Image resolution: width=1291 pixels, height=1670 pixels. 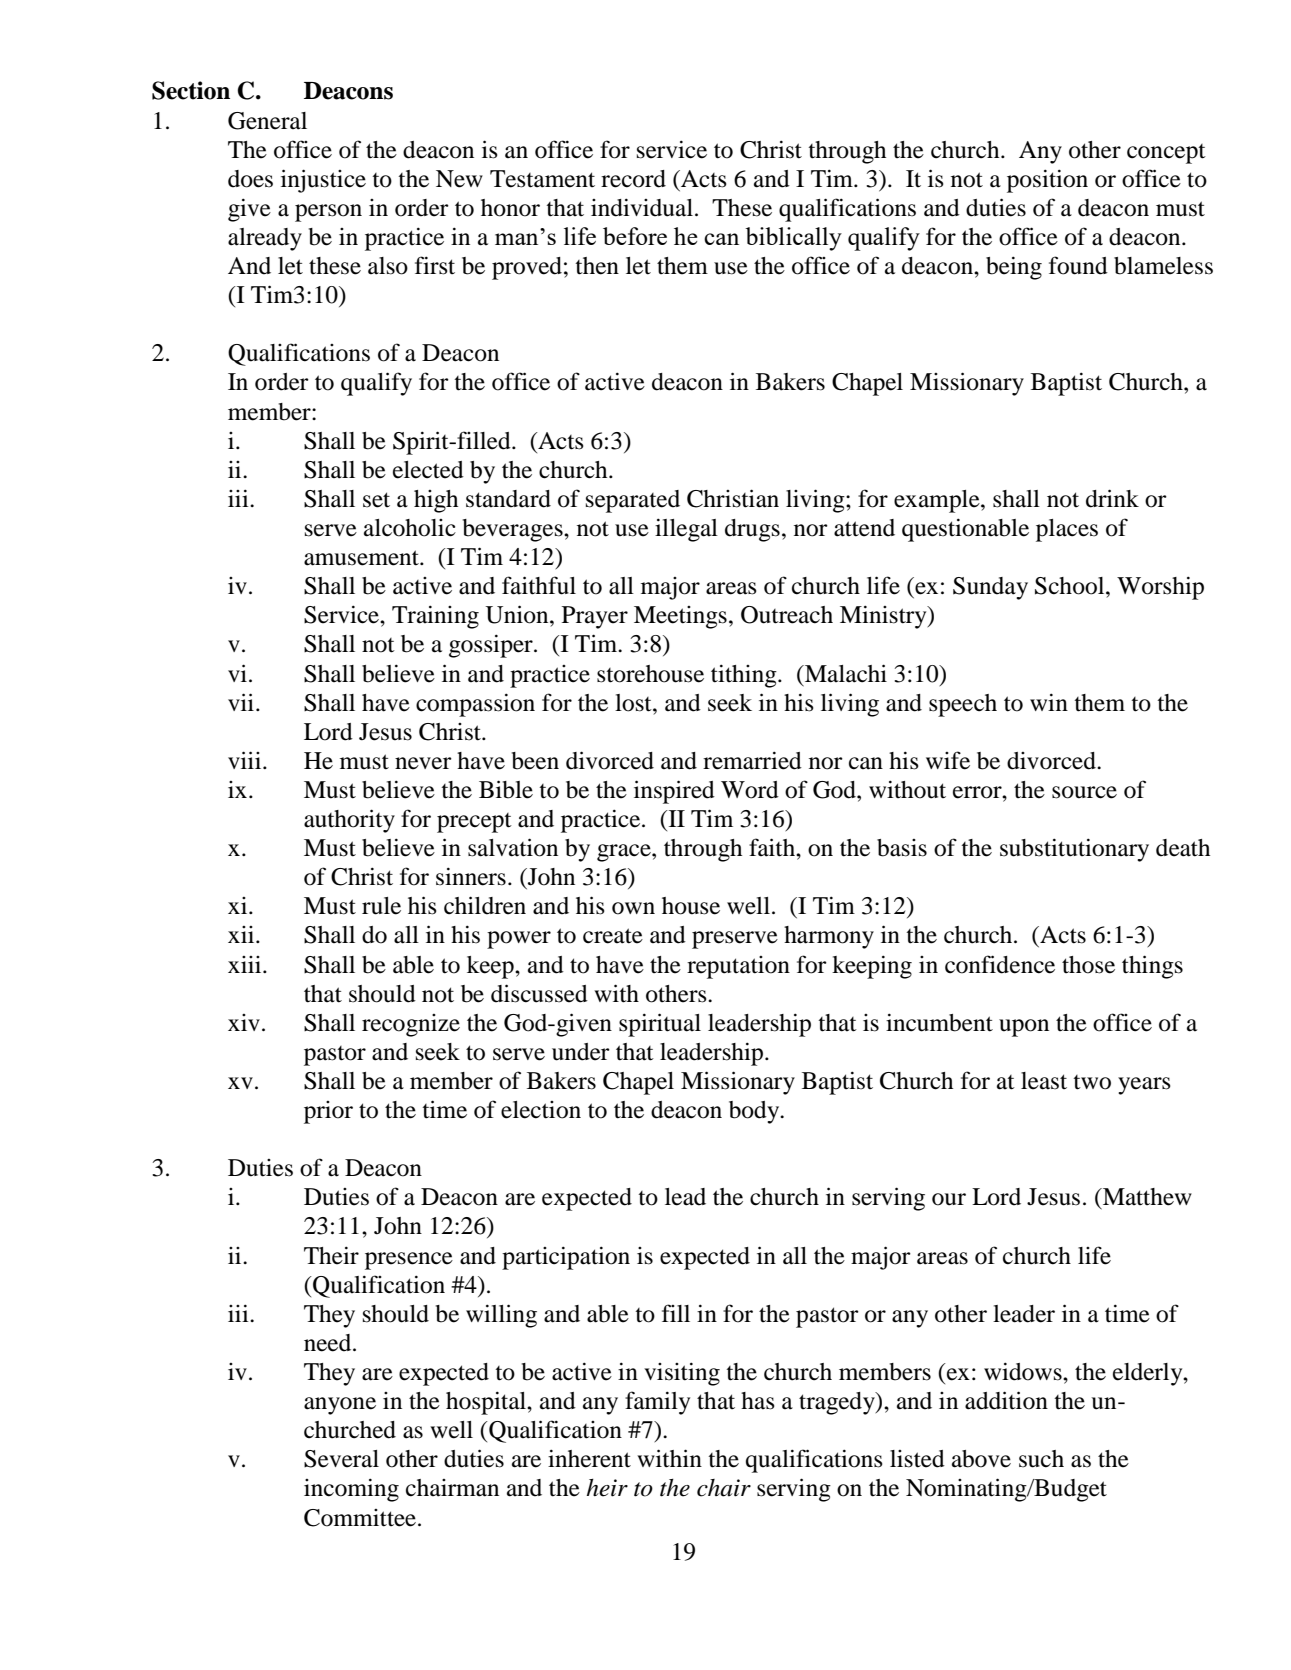 I want to click on General, so click(x=267, y=121).
